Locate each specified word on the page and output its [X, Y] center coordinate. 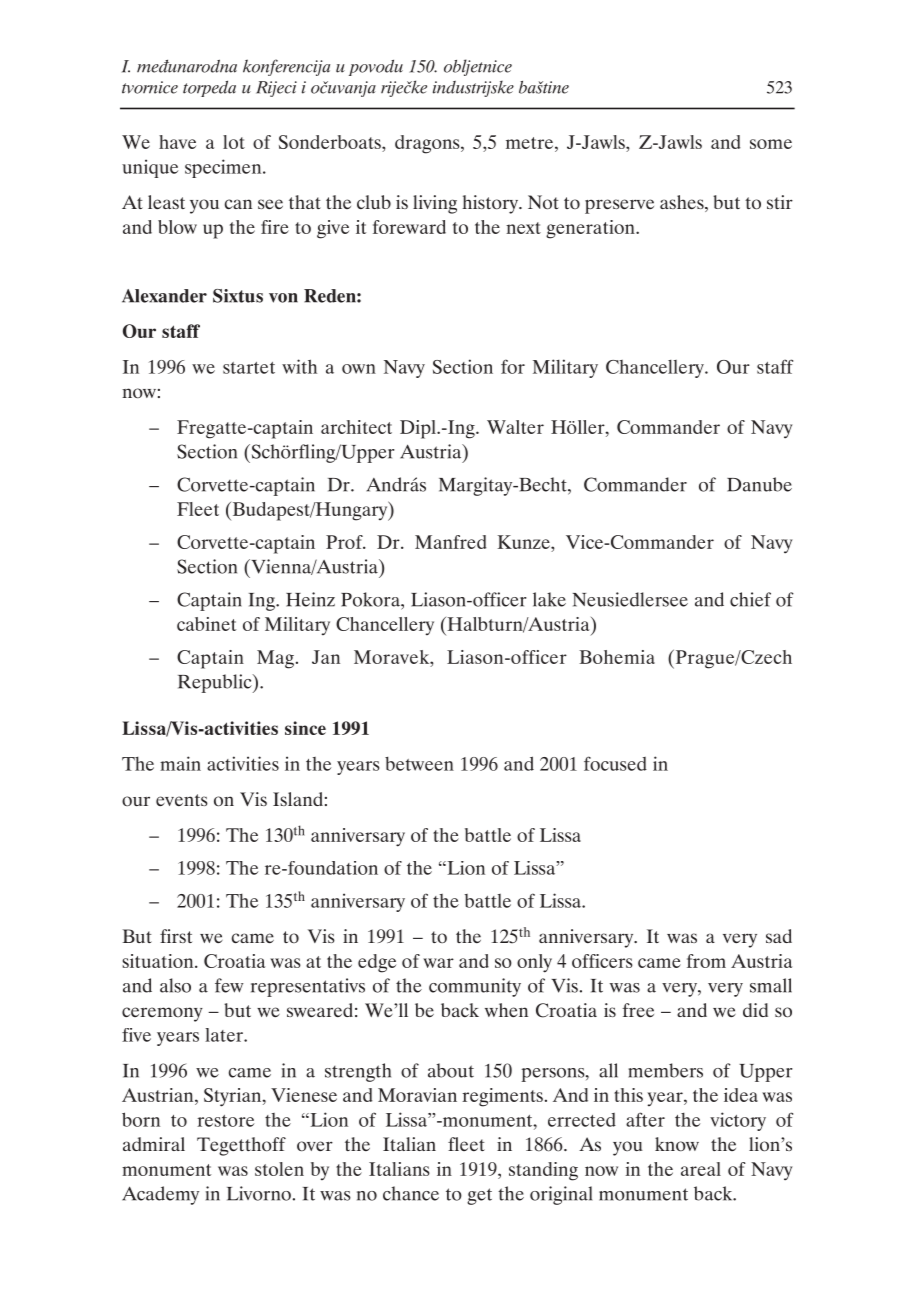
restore [225, 1121]
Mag [275, 659]
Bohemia [617, 657]
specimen [224, 168]
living [435, 204]
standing [543, 1171]
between [419, 764]
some [771, 144]
